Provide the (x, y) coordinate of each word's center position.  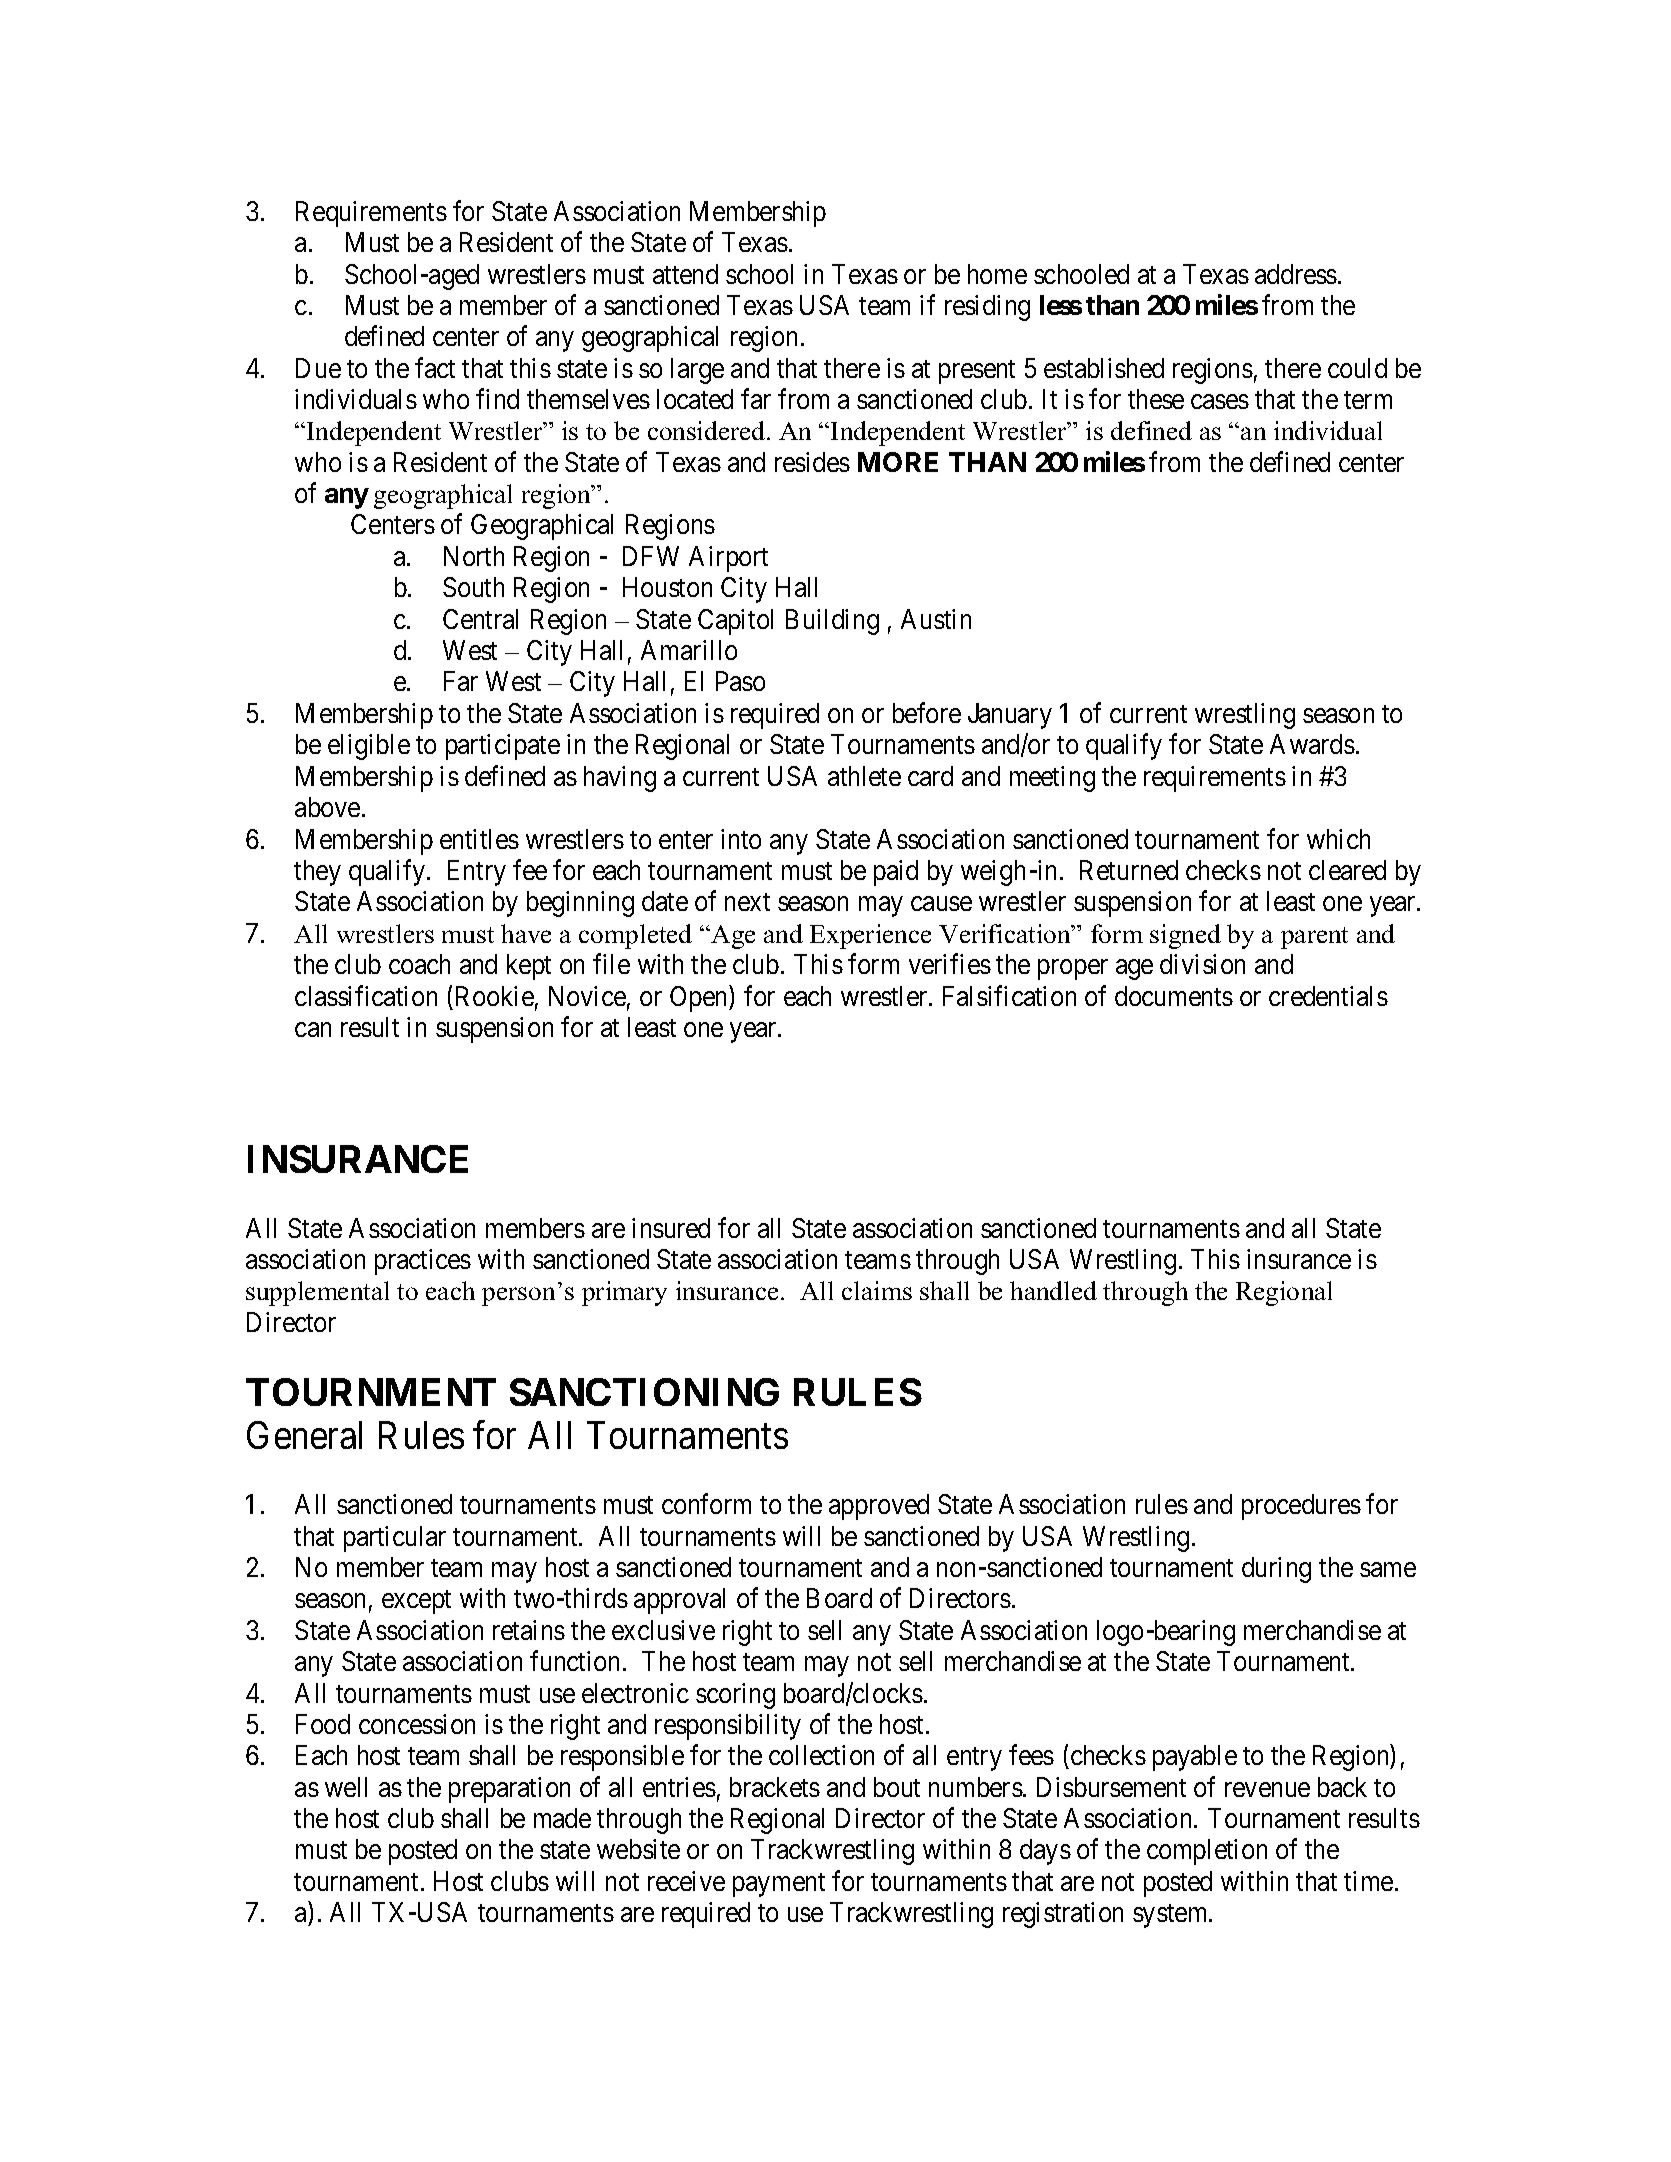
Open (700, 998)
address (1296, 274)
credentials (1328, 996)
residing (987, 308)
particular (395, 1539)
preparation (509, 1790)
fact (435, 367)
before (927, 712)
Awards (1312, 744)
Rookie (495, 996)
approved (879, 1507)
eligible (369, 747)
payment (779, 1885)
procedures (1301, 1507)
